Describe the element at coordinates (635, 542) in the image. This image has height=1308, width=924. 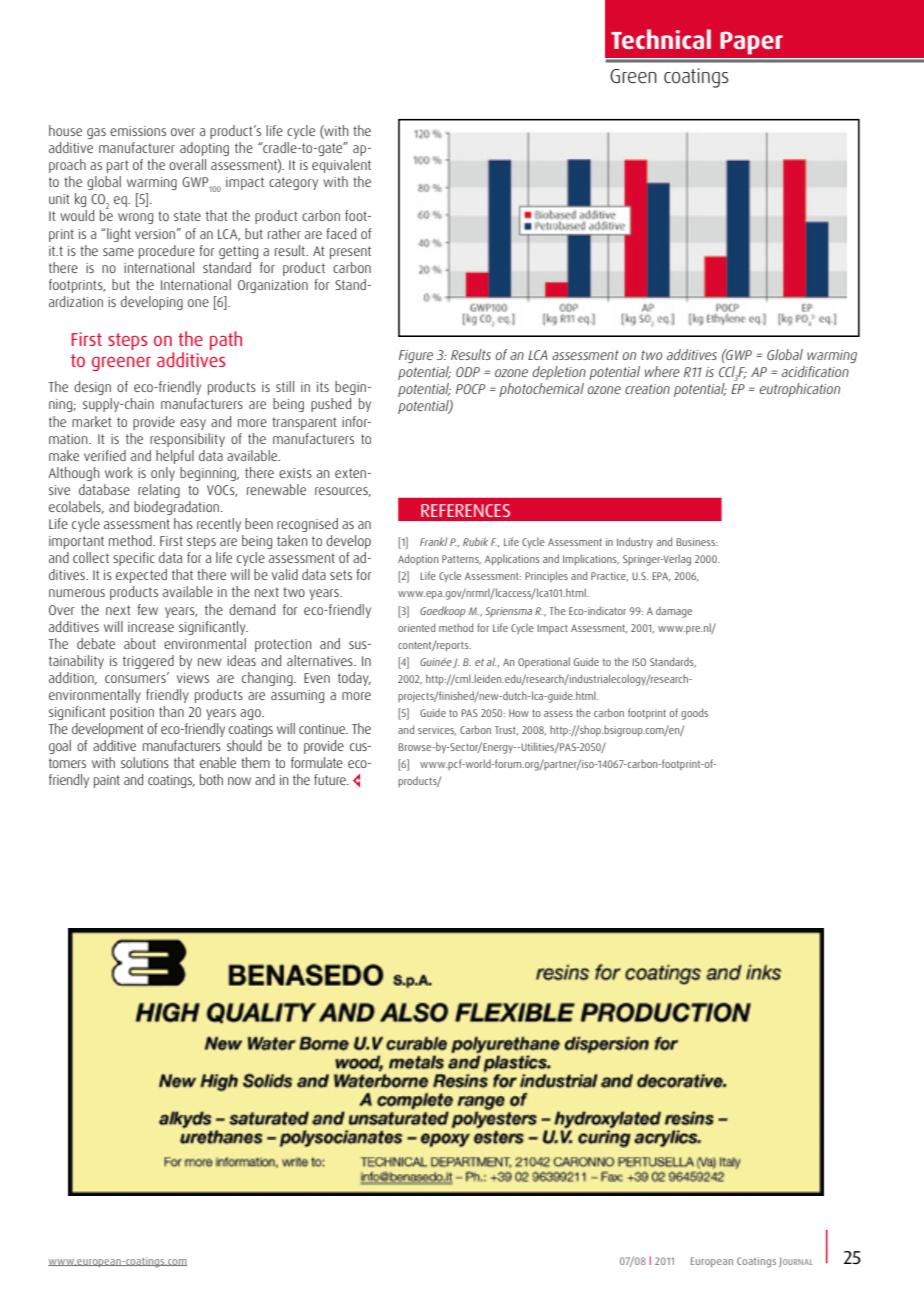
I see `Industry` at that location.
